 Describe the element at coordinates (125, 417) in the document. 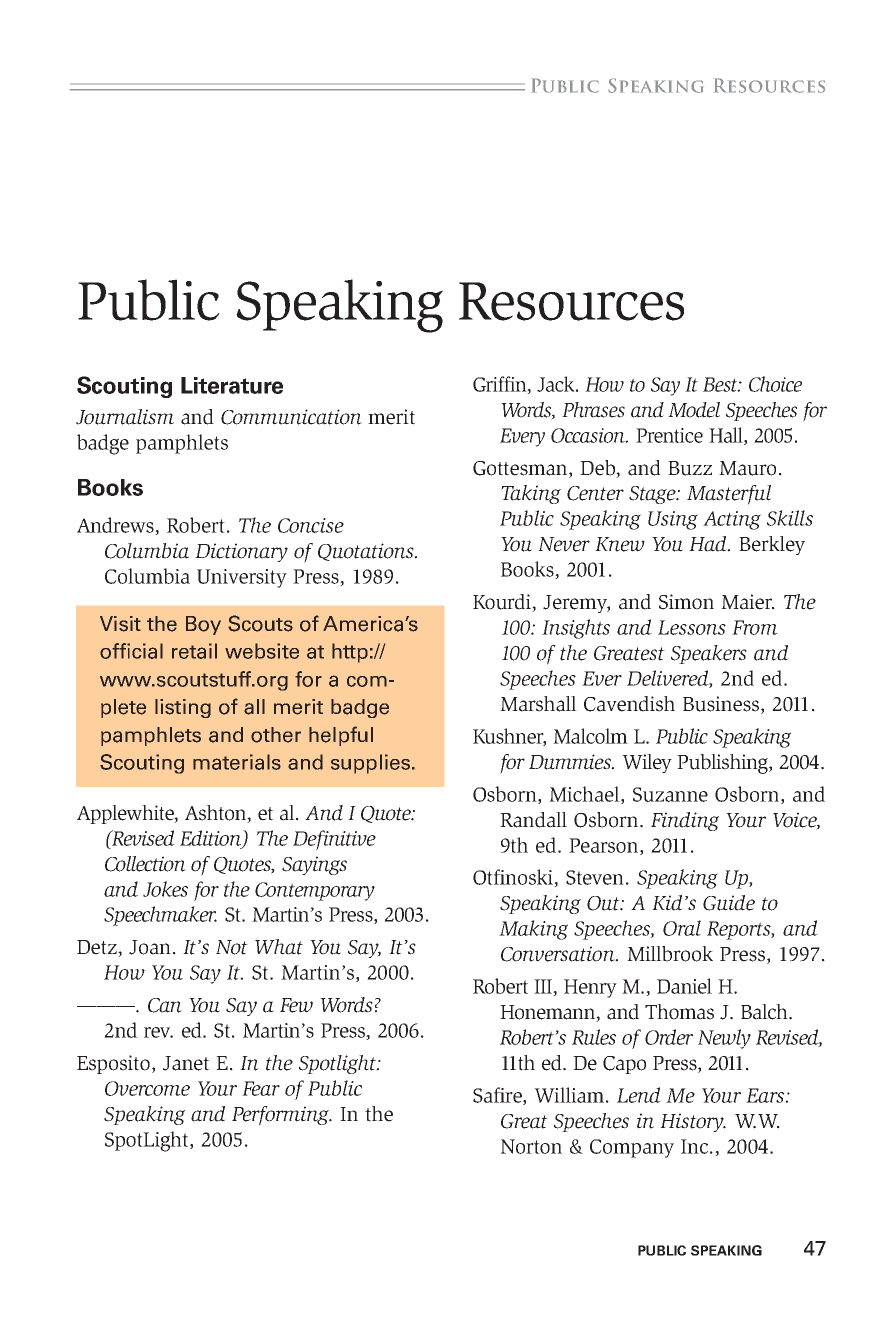

I see `Journalism` at that location.
